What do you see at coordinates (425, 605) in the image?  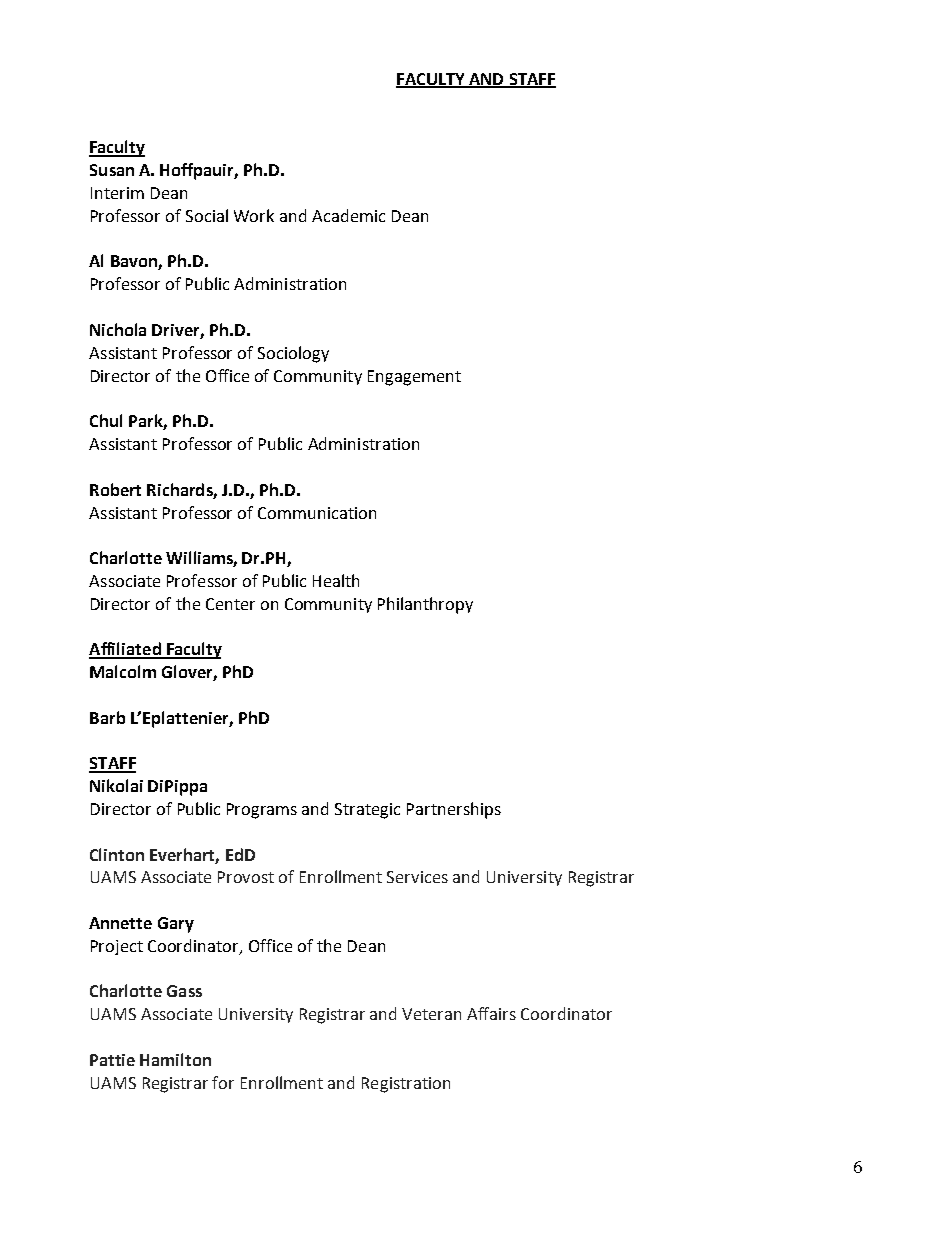 I see `Philanthropy` at bounding box center [425, 605].
